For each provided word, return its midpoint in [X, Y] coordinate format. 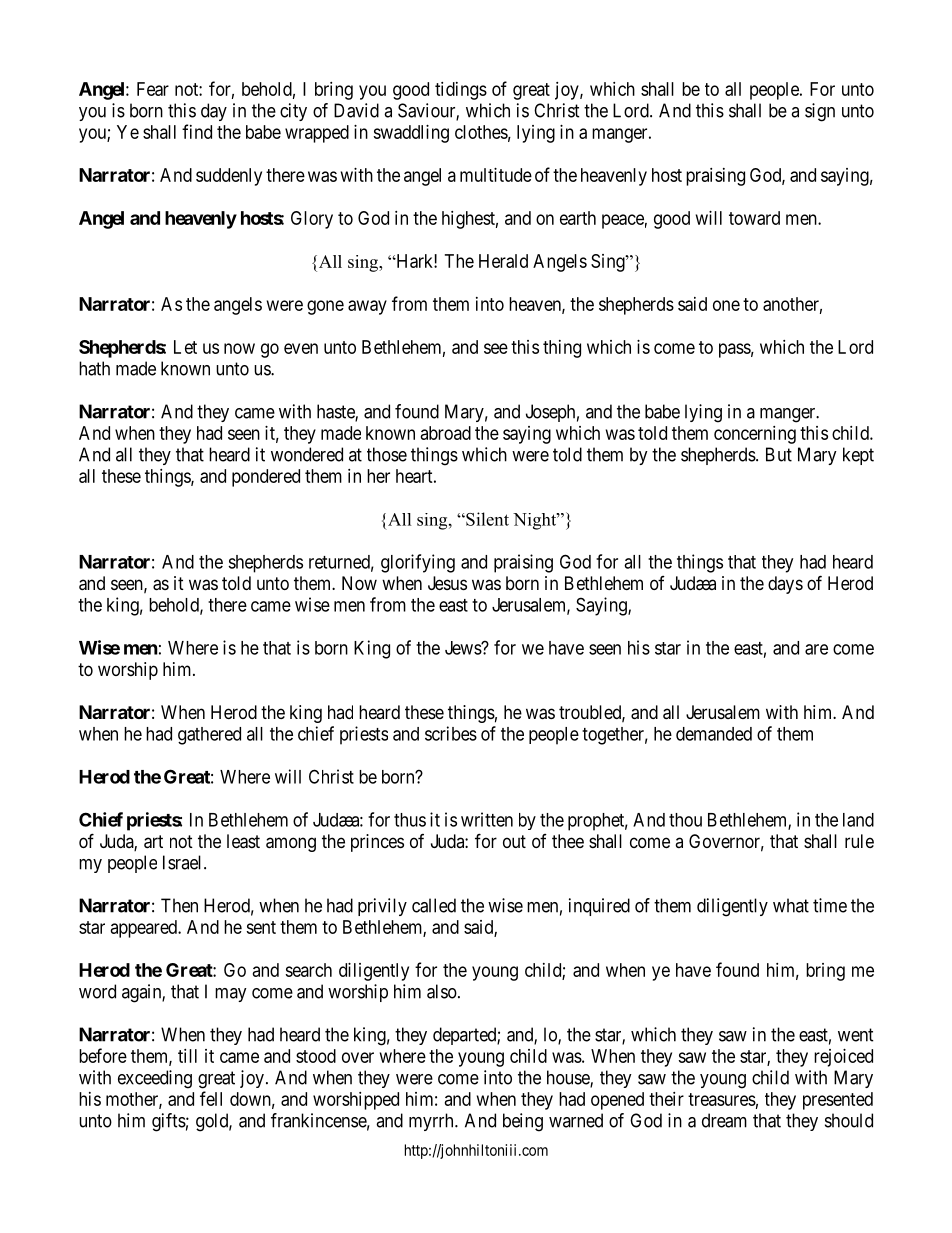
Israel [184, 862]
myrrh [432, 1122]
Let [185, 347]
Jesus [447, 583]
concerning [755, 435]
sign [820, 112]
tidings [461, 91]
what [791, 905]
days [785, 585]
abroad [446, 433]
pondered [266, 478]
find [197, 131]
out [514, 841]
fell [211, 1098]
